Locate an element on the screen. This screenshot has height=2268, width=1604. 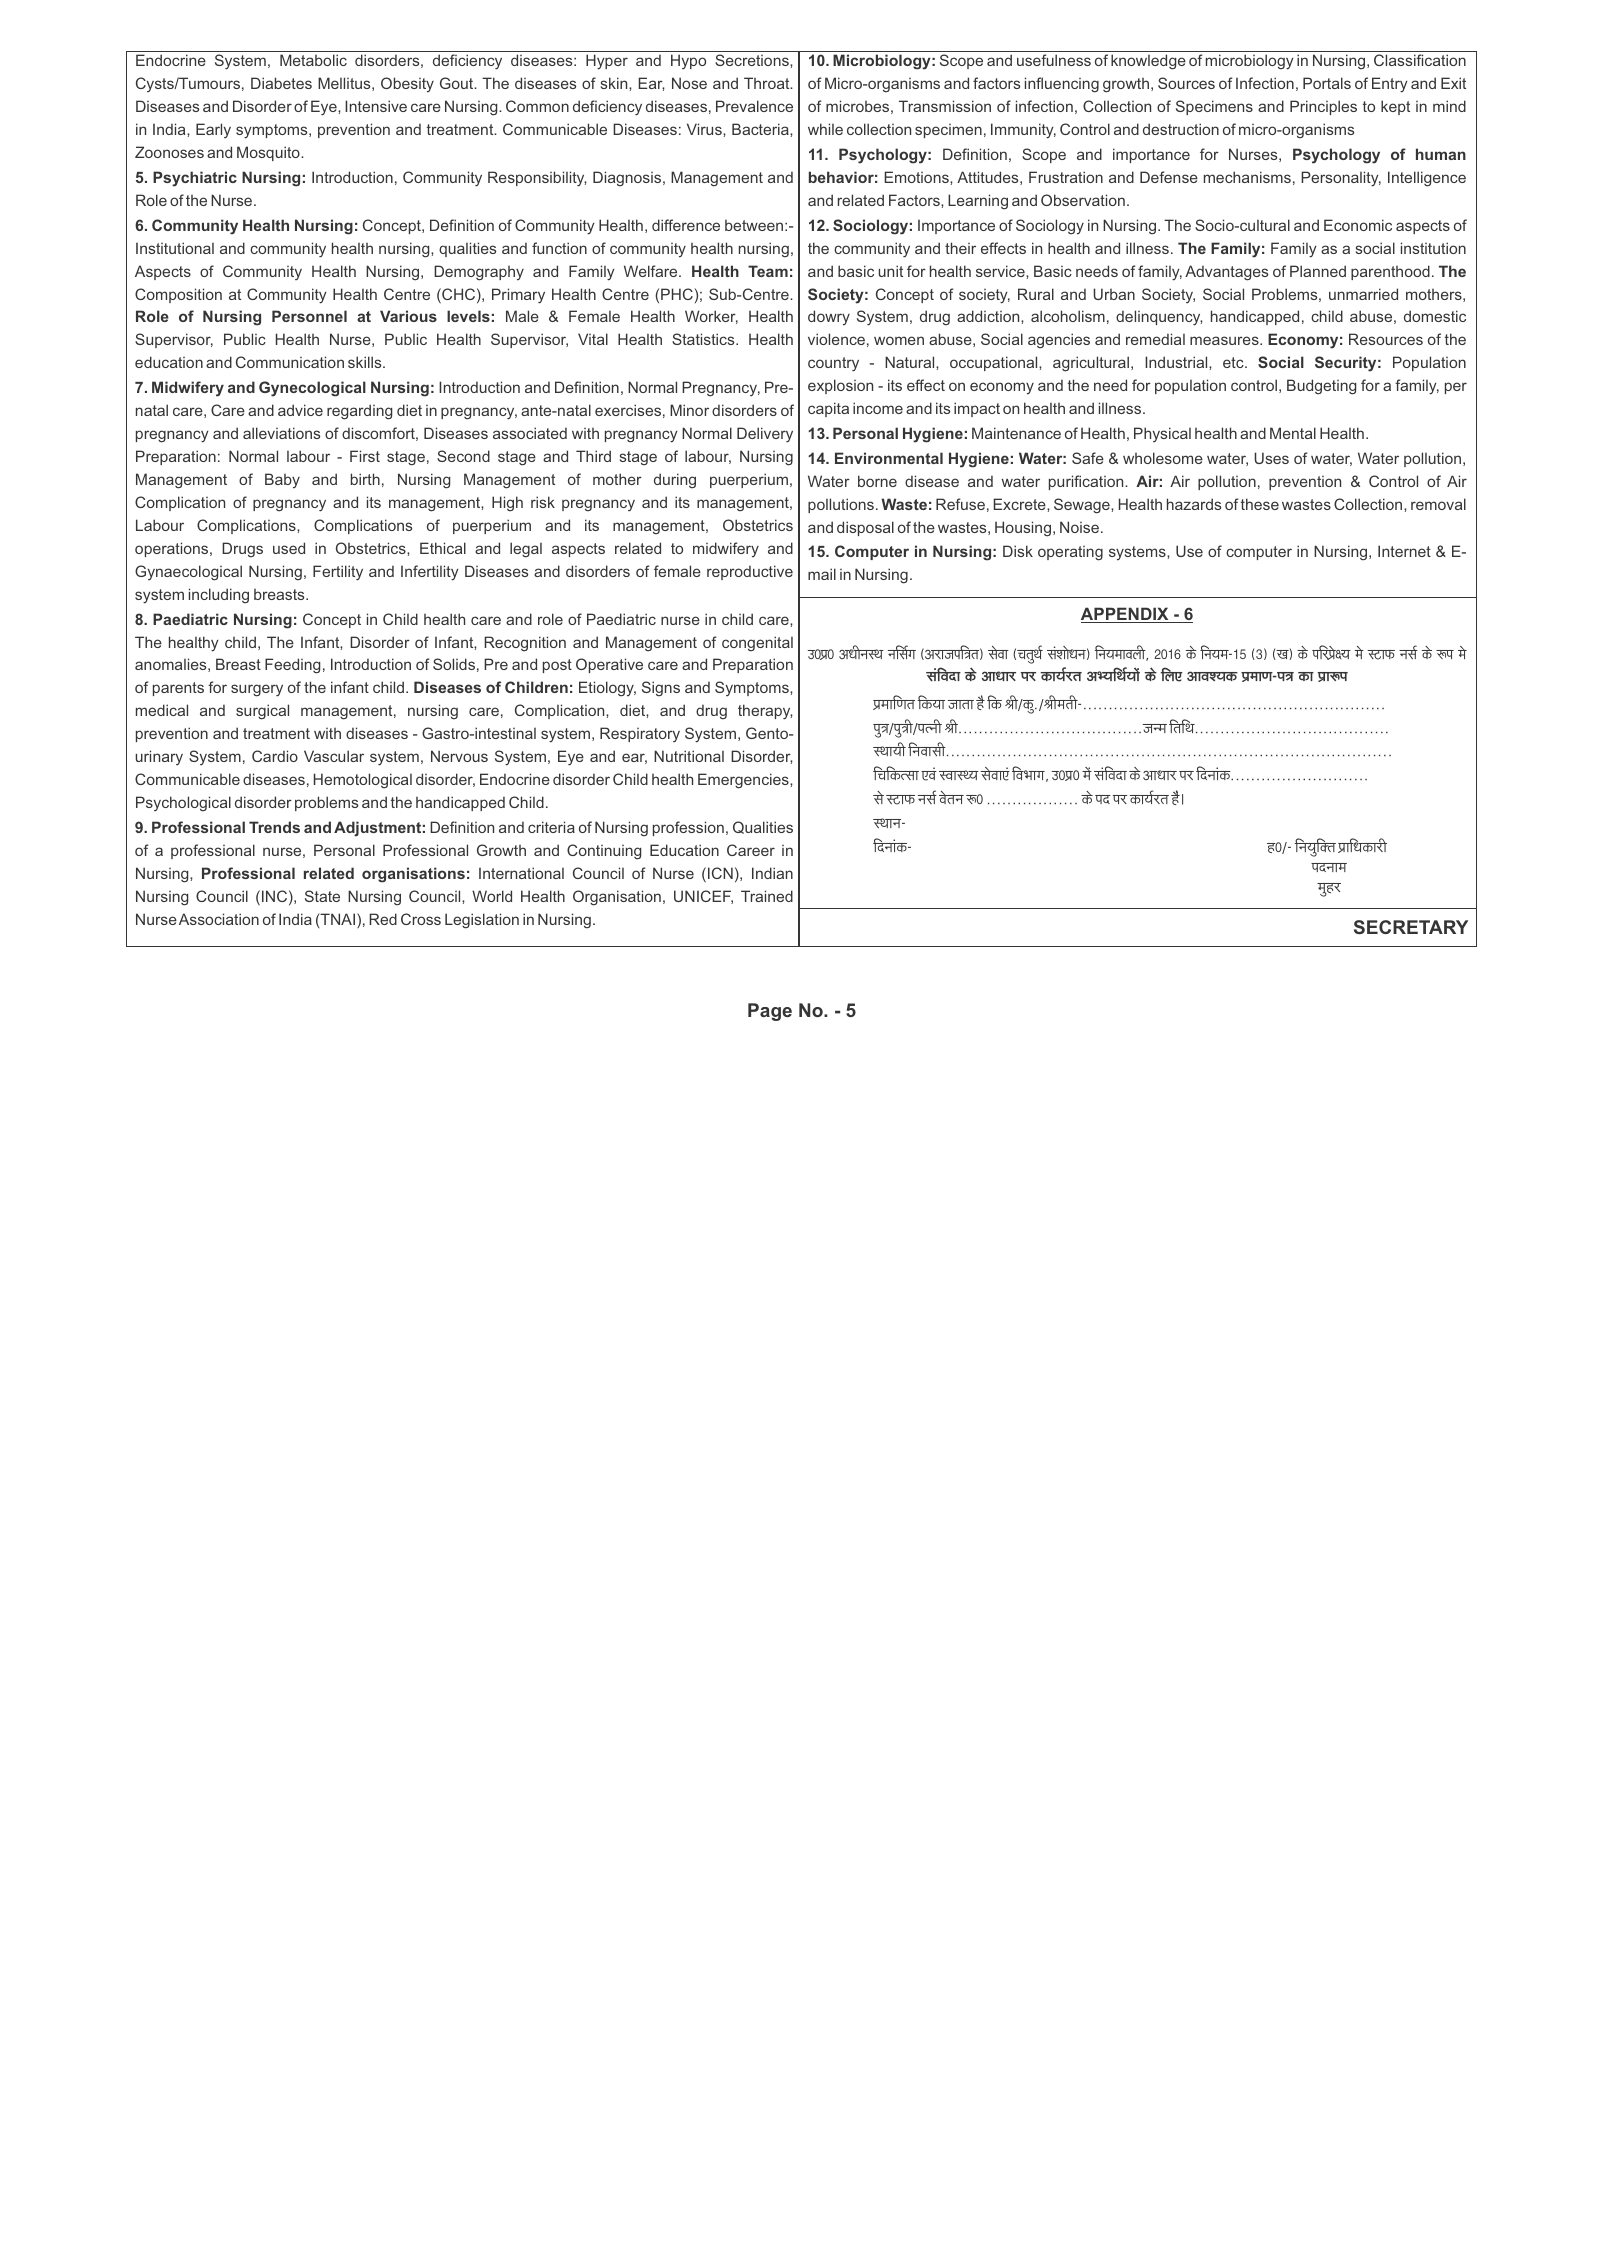
Diabetes is located at coordinates (281, 83).
